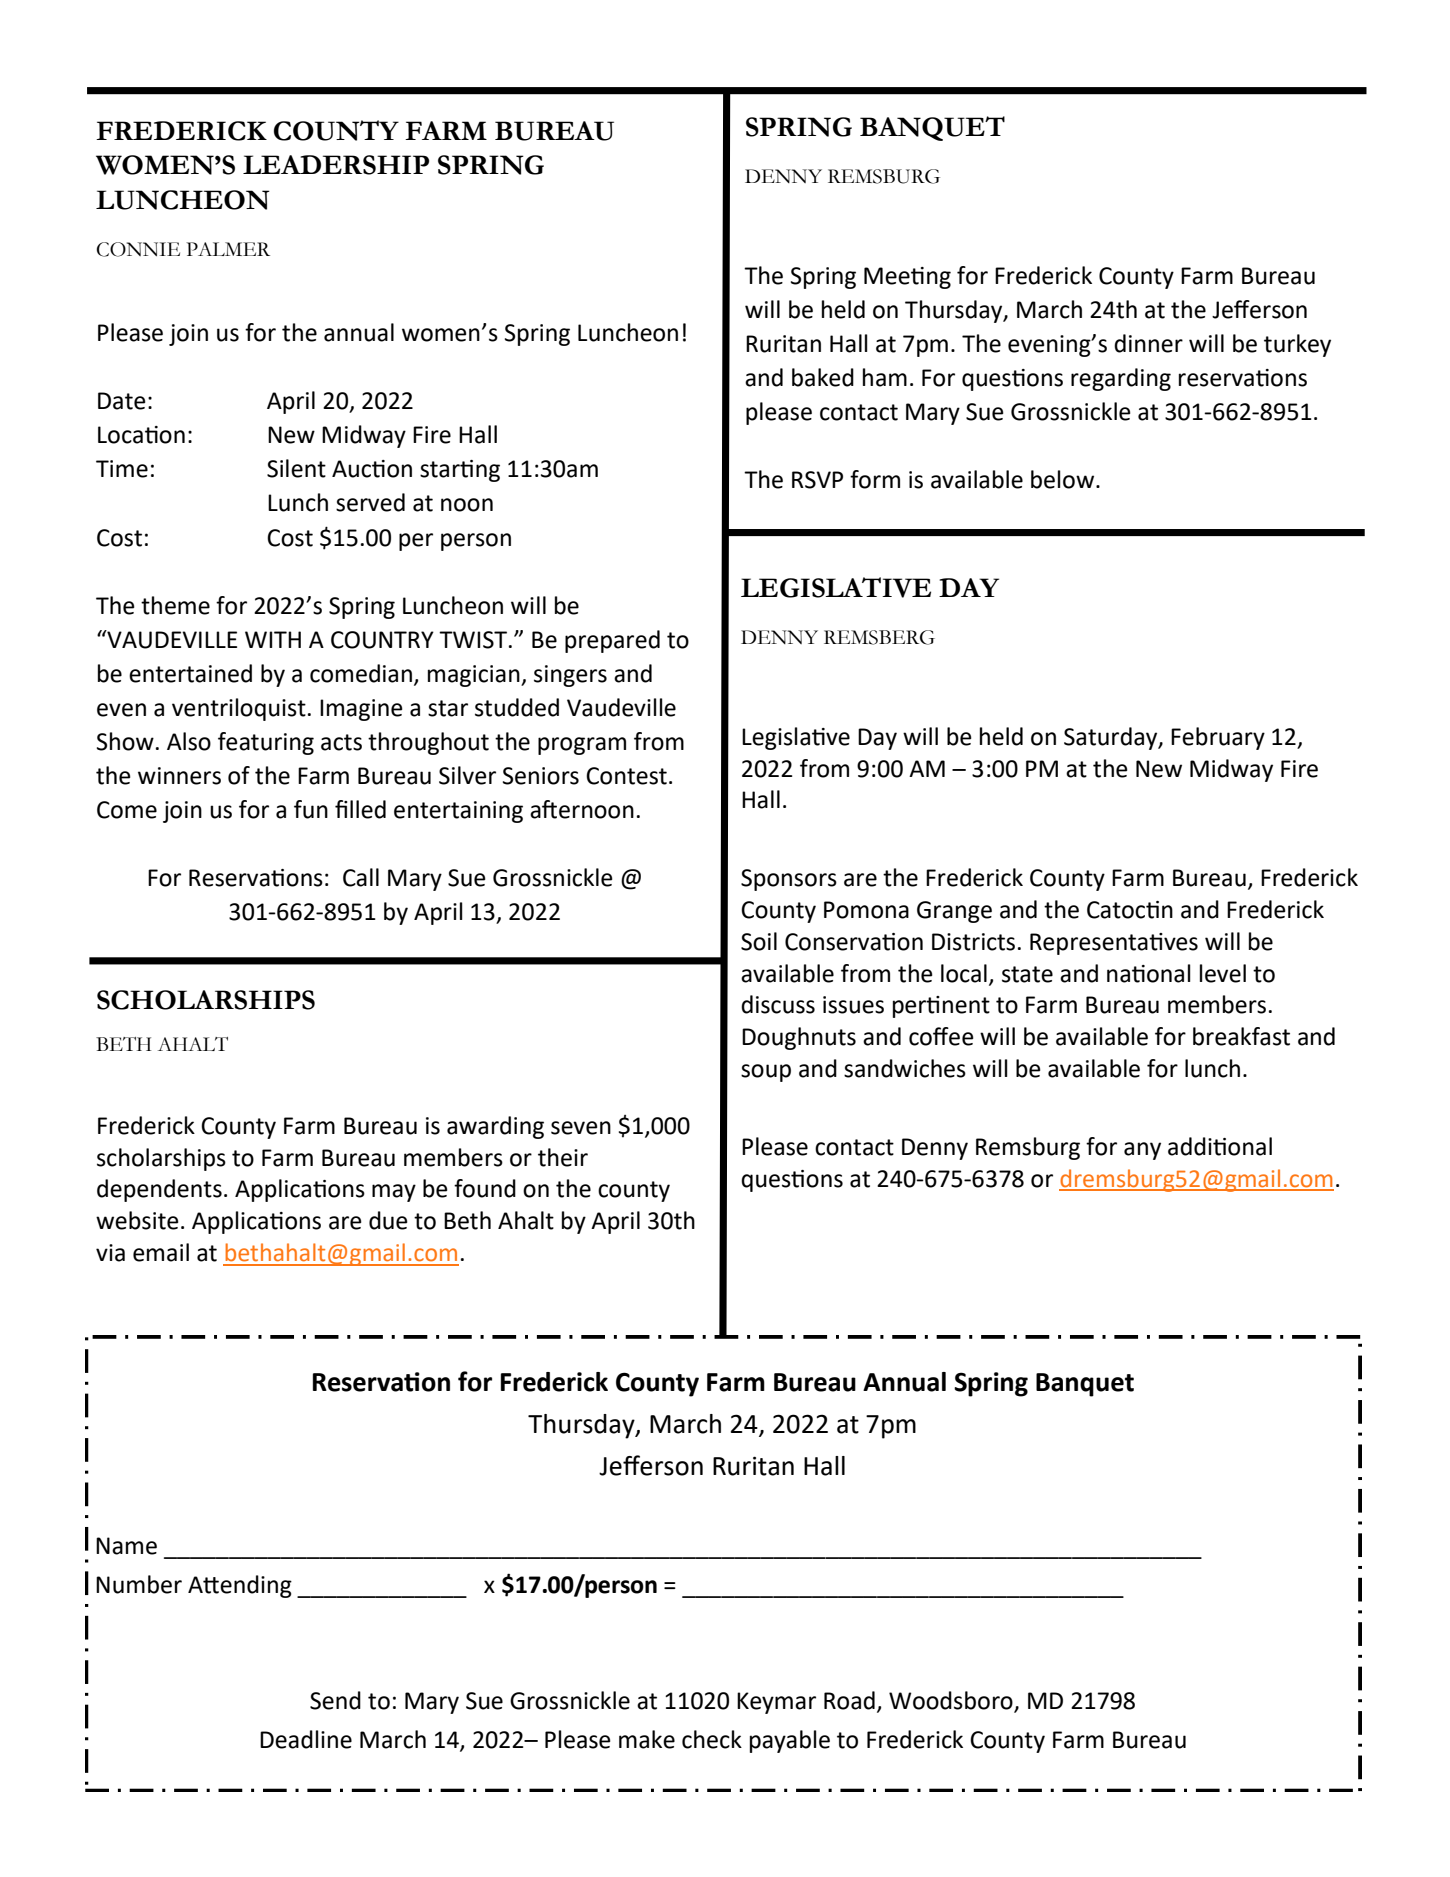 Image resolution: width=1450 pixels, height=1877 pixels. What do you see at coordinates (175, 605) in the screenshot?
I see `theme` at bounding box center [175, 605].
